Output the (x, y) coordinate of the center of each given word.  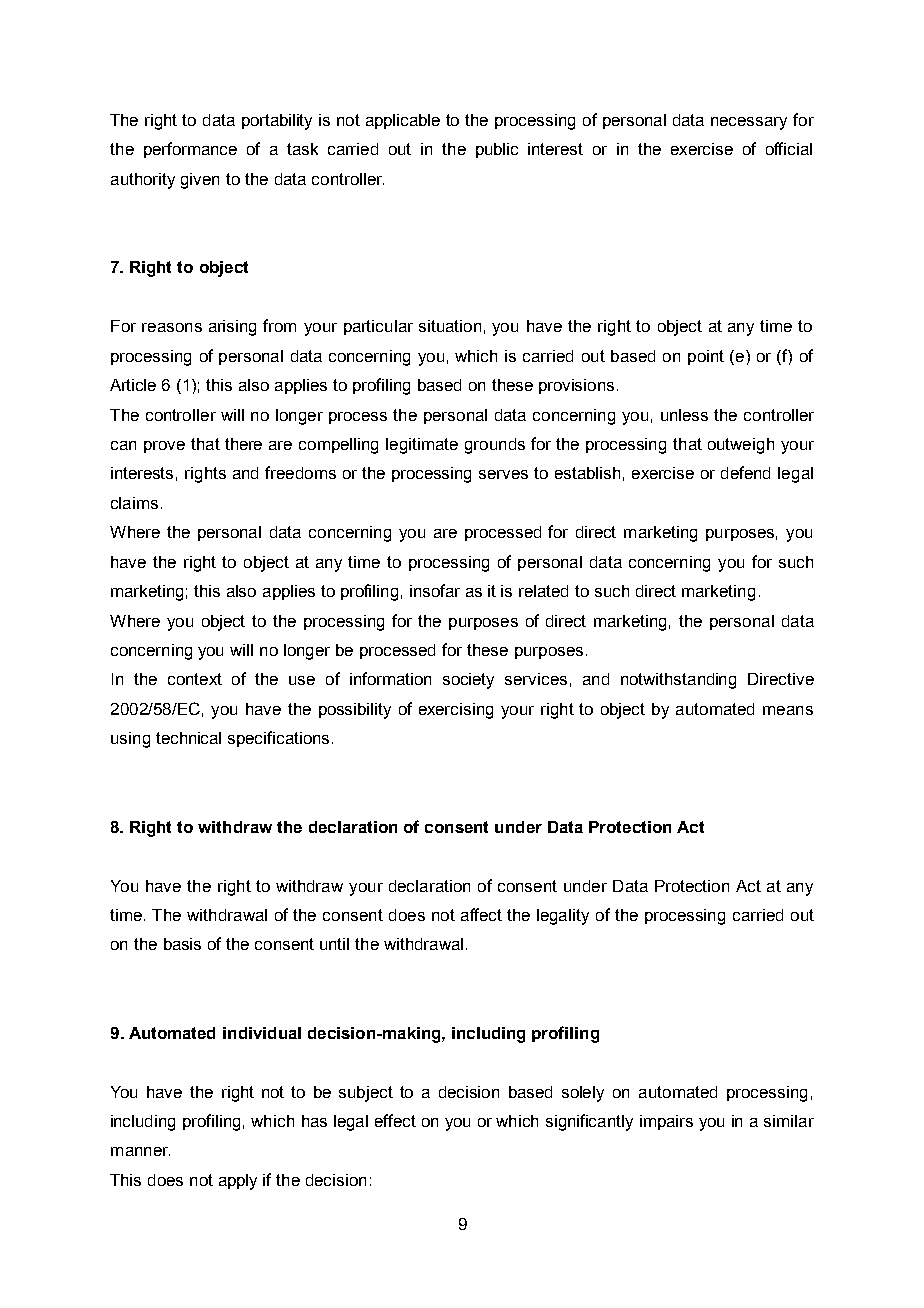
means (788, 710)
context (195, 679)
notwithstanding (678, 681)
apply (238, 1182)
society (468, 681)
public (497, 150)
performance (190, 150)
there (243, 444)
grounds (495, 446)
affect (481, 914)
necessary (749, 123)
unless (684, 415)
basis (182, 944)
